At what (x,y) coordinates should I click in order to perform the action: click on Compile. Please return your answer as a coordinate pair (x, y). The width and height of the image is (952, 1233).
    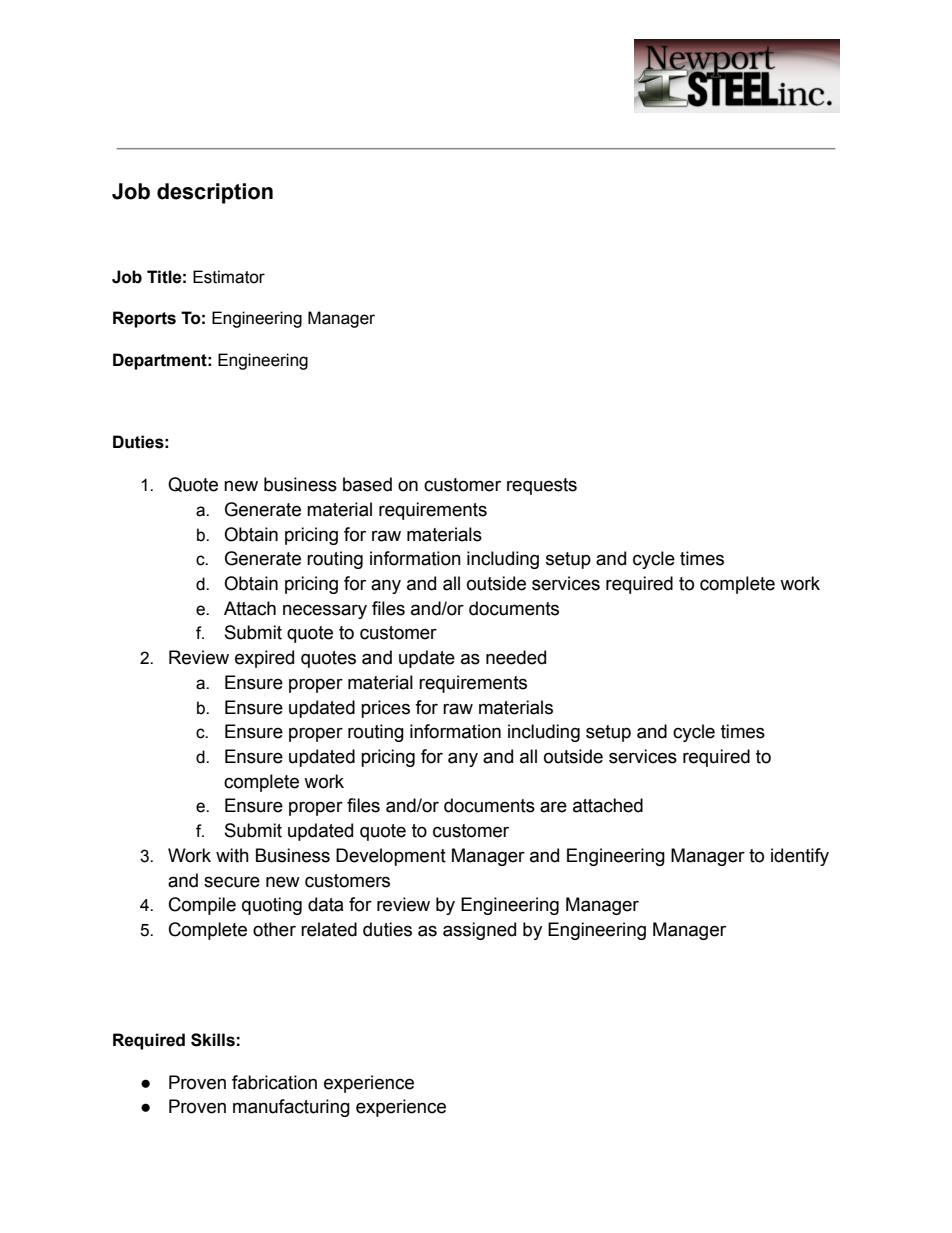
    Looking at the image, I should click on (202, 906).
